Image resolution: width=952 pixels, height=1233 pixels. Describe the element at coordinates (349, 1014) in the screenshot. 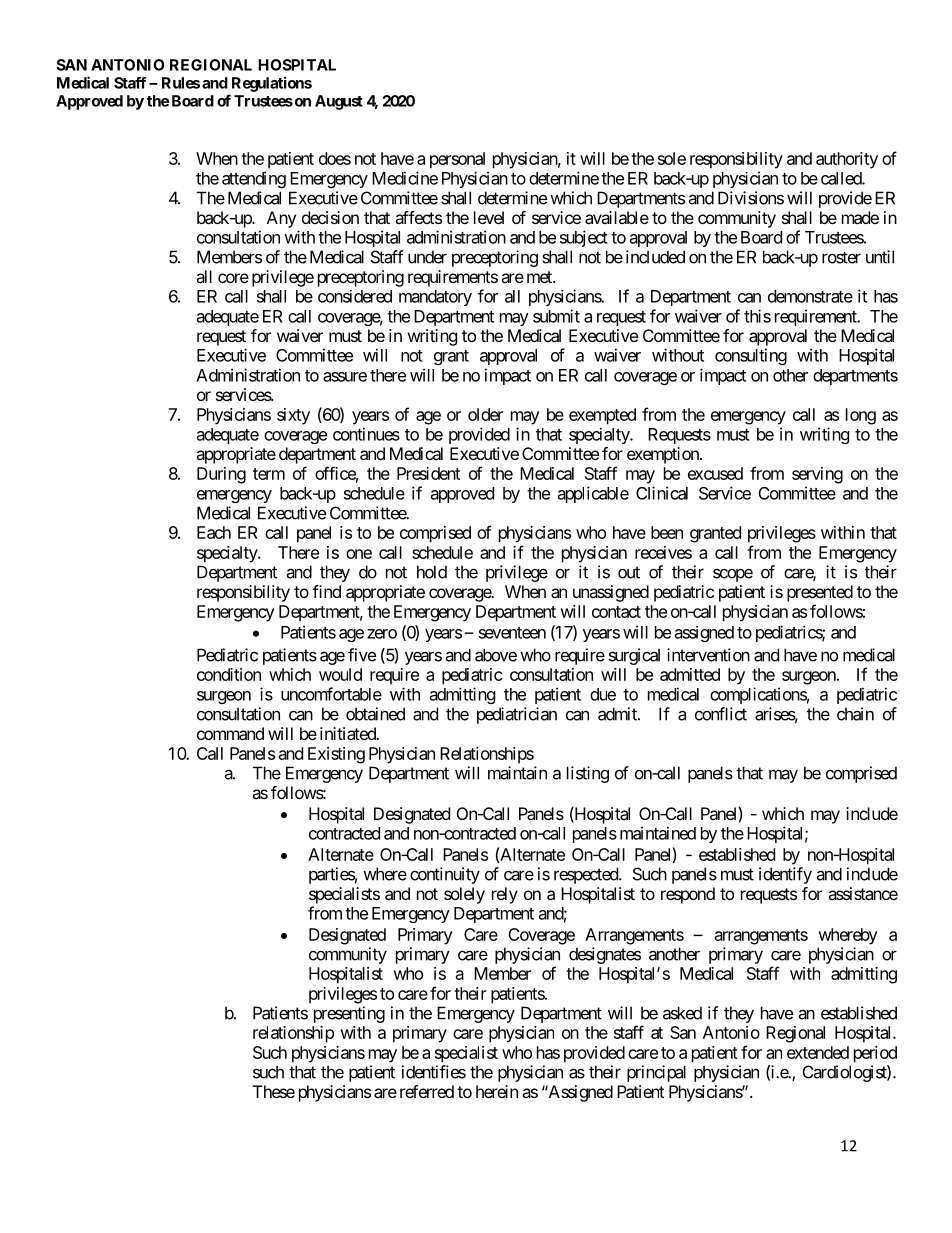

I see `presenting` at that location.
